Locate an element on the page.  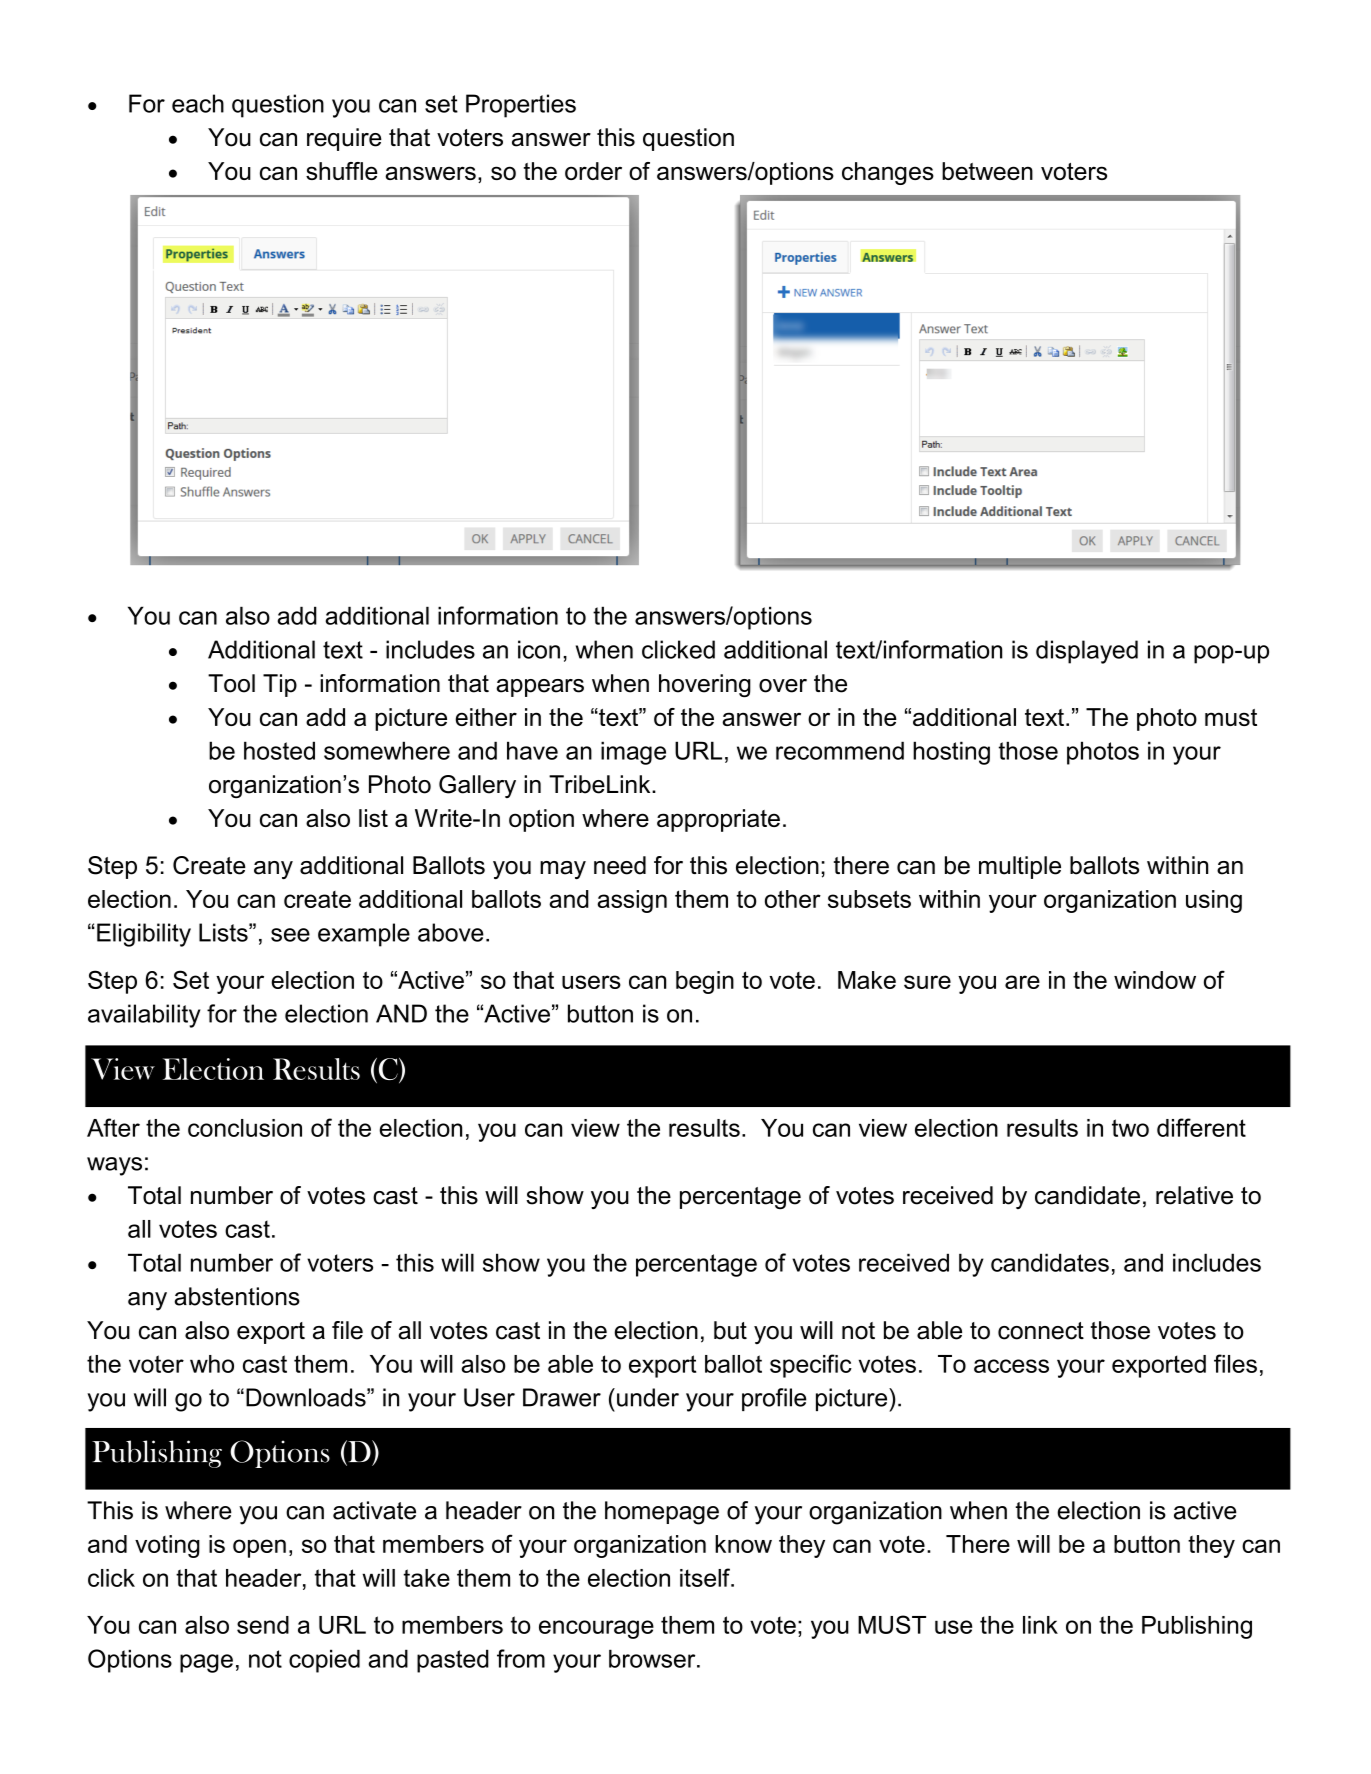
see is located at coordinates (290, 935).
